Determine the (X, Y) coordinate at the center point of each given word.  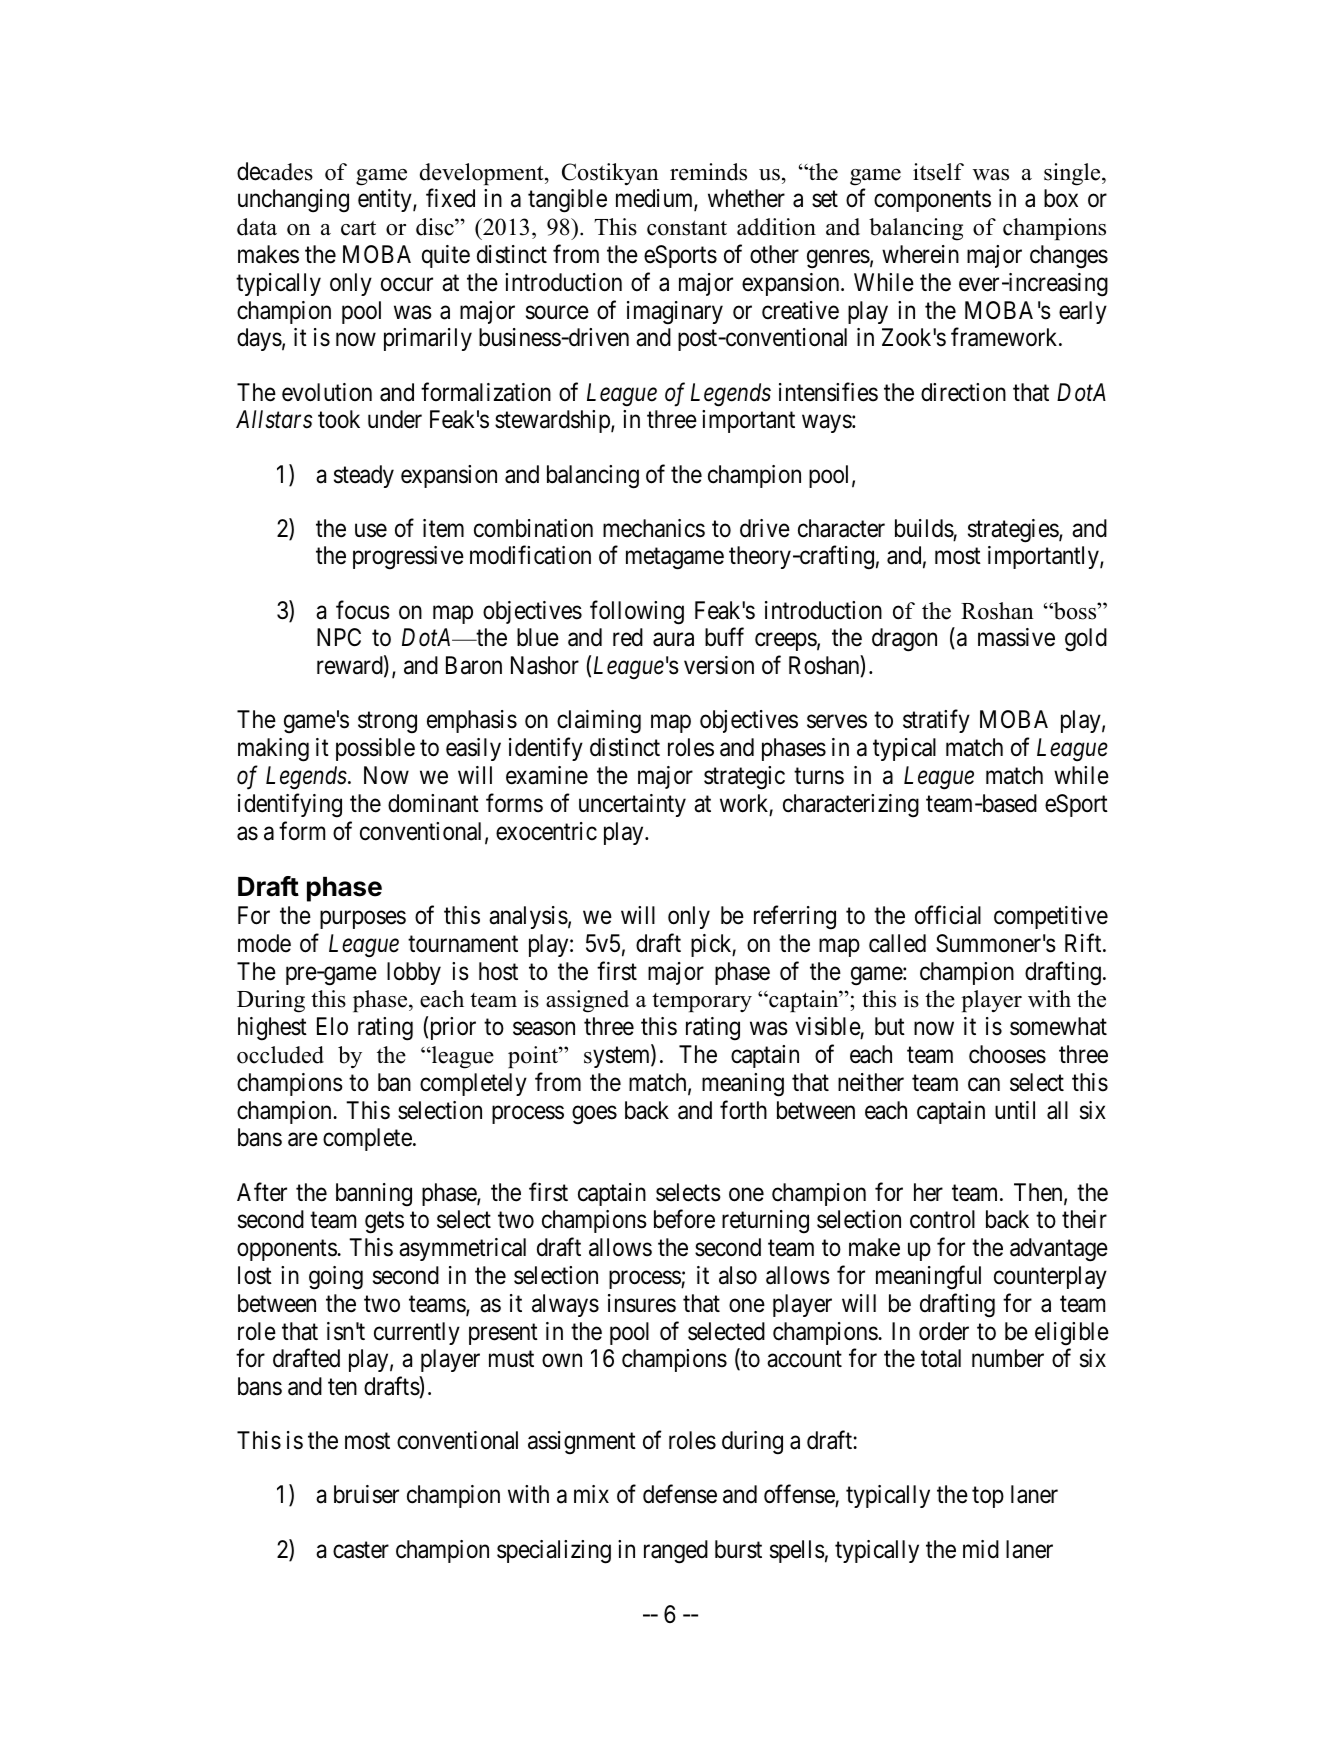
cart (358, 228)
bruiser (366, 1494)
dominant (433, 803)
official (948, 915)
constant (687, 228)
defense (680, 1494)
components (932, 201)
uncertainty (632, 805)
